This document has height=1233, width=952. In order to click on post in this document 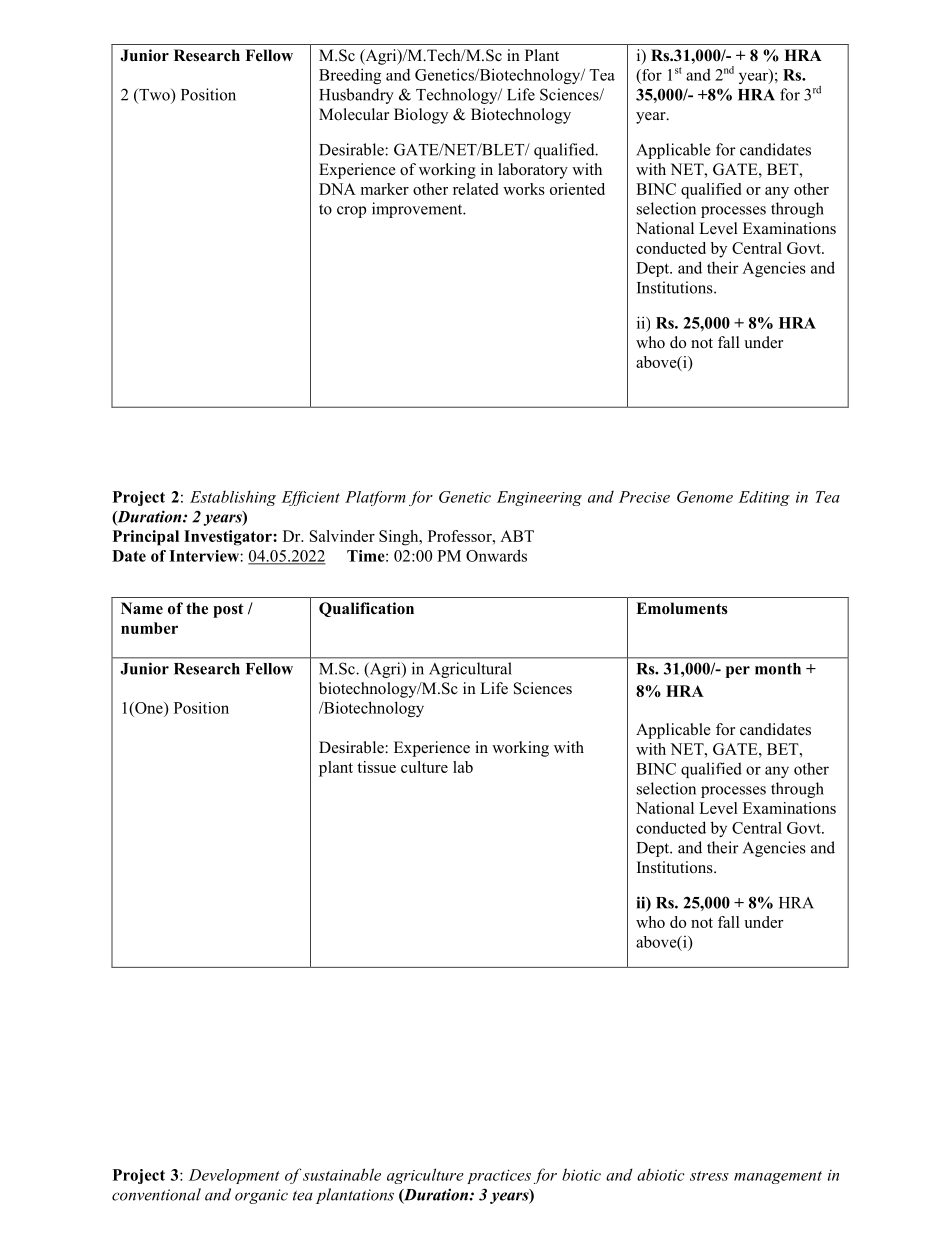, I will do `click(228, 610)`.
